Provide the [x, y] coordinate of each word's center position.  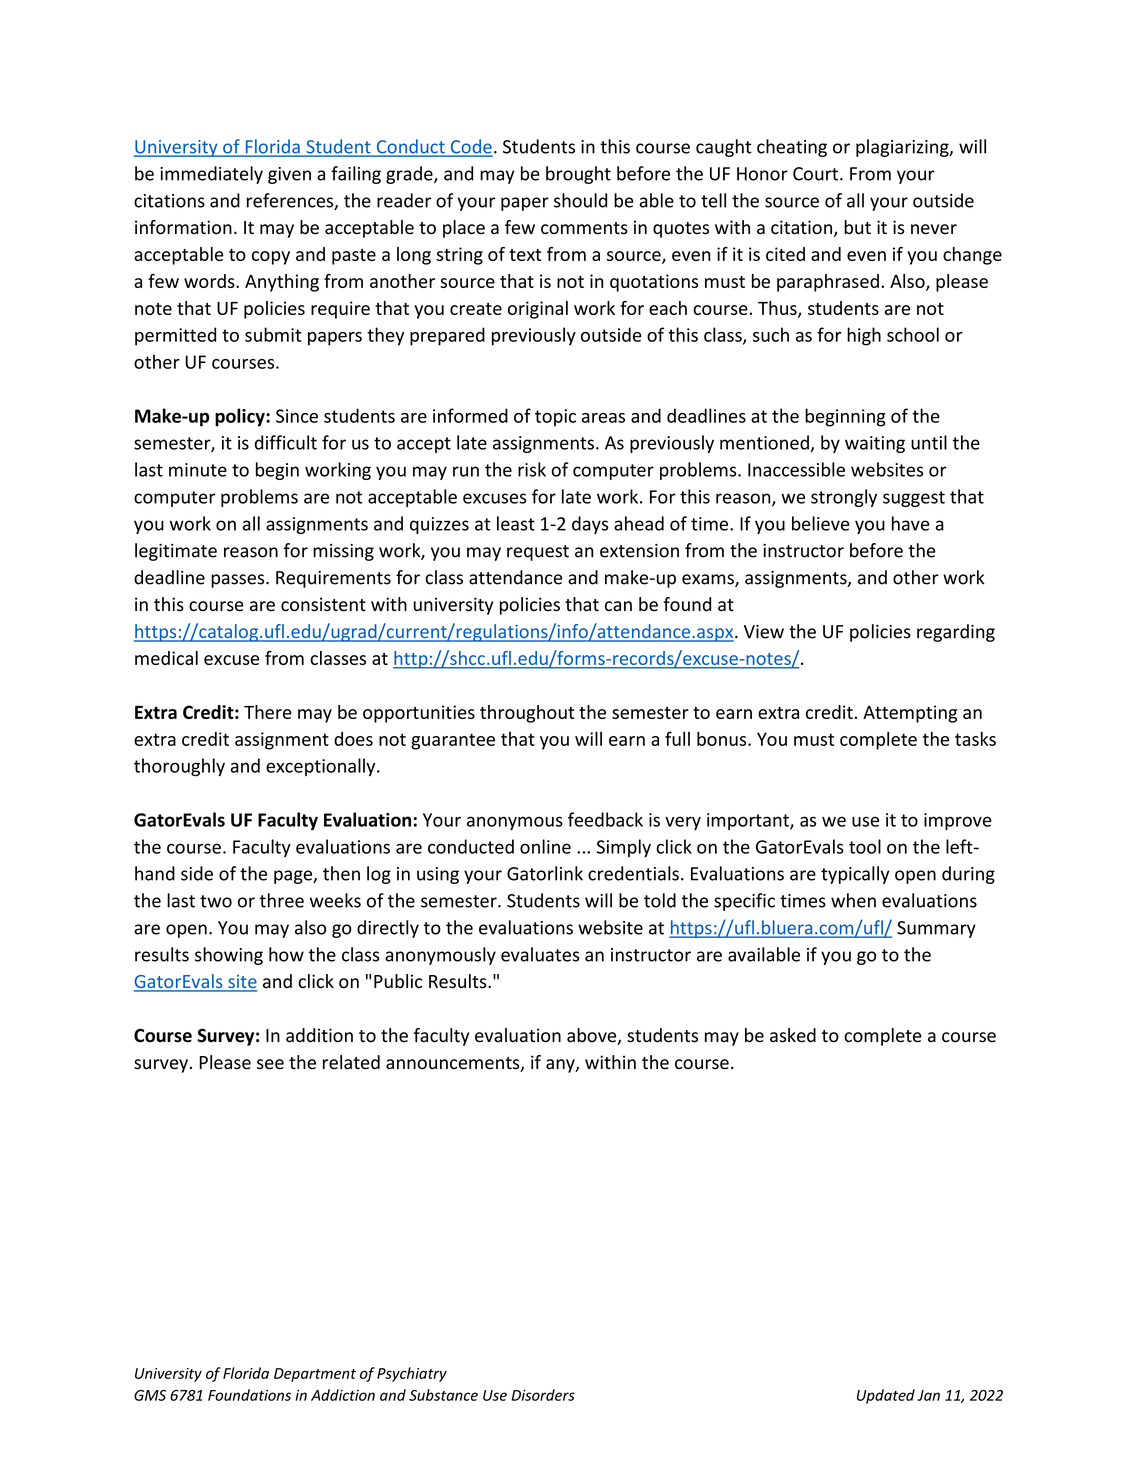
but [857, 227]
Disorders [543, 1395]
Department [315, 1375]
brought [578, 175]
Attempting [910, 714]
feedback [605, 819]
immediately [211, 175]
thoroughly [179, 767]
